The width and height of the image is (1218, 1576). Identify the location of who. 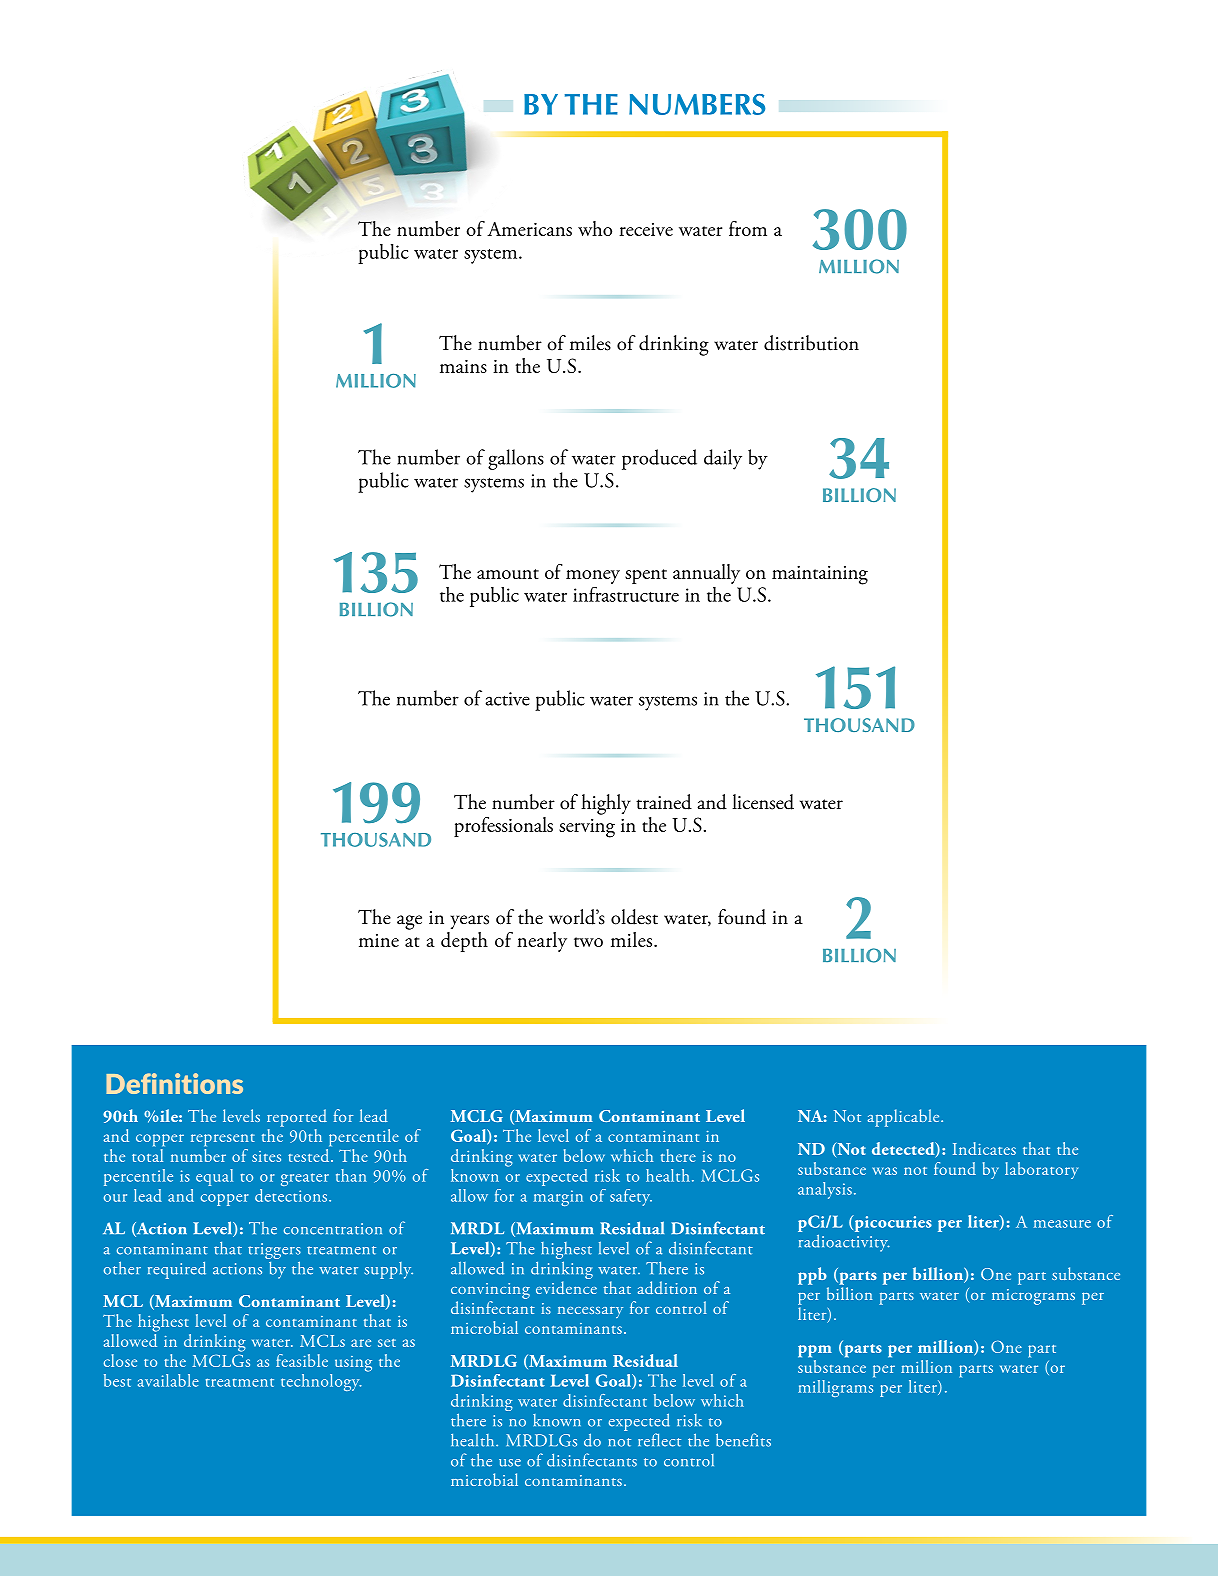
(595, 228).
